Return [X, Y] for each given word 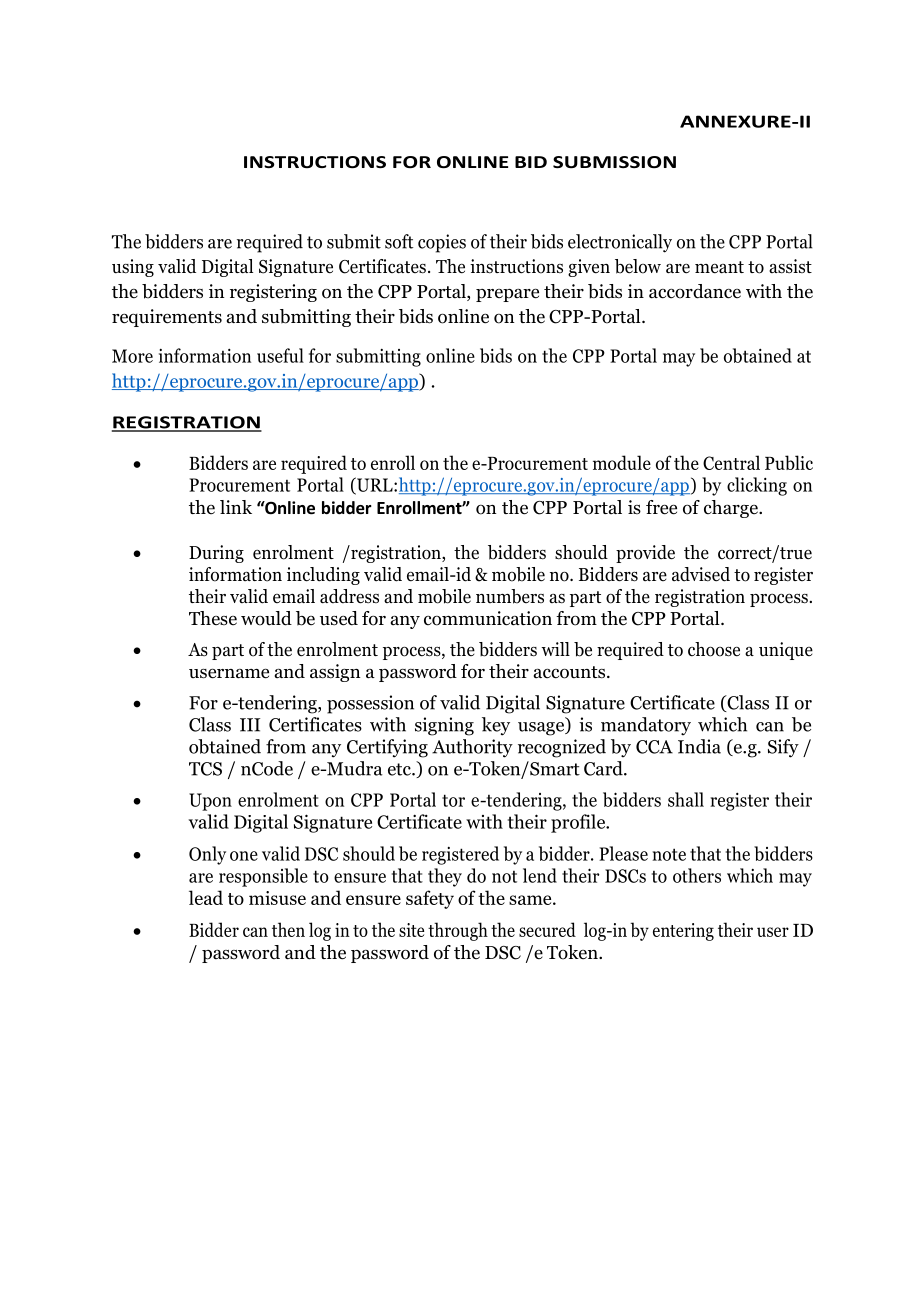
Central [731, 462]
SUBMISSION [614, 162]
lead [206, 897]
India [699, 746]
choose [714, 649]
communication [488, 618]
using [133, 268]
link [236, 507]
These [213, 618]
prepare [507, 295]
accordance [695, 291]
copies [442, 243]
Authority [472, 748]
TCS [205, 769]
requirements [167, 318]
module [622, 462]
